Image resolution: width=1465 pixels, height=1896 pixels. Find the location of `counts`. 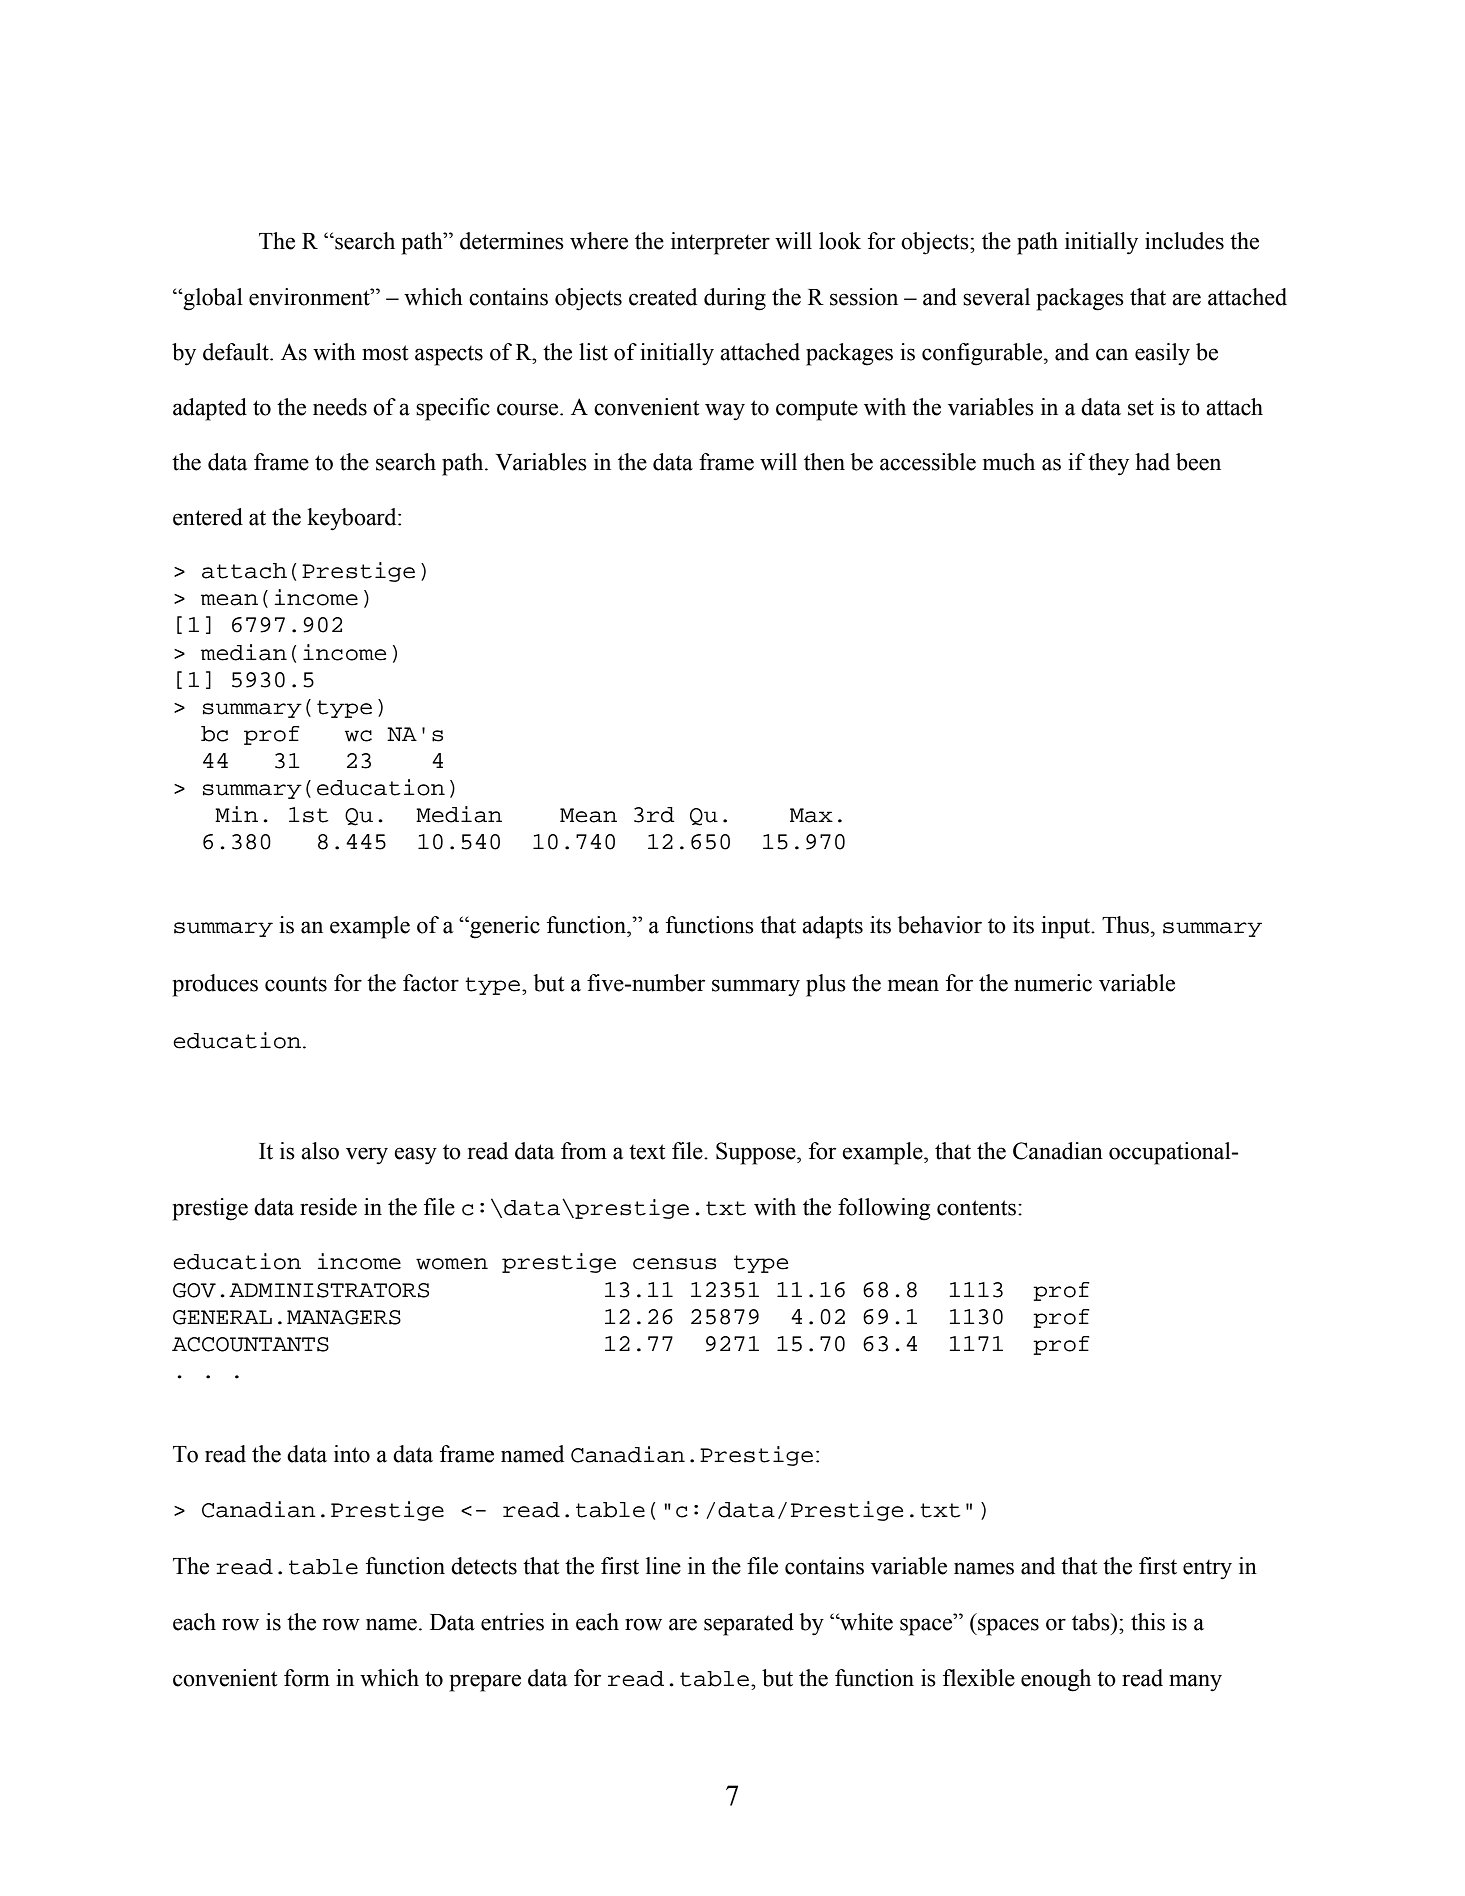

counts is located at coordinates (296, 984).
